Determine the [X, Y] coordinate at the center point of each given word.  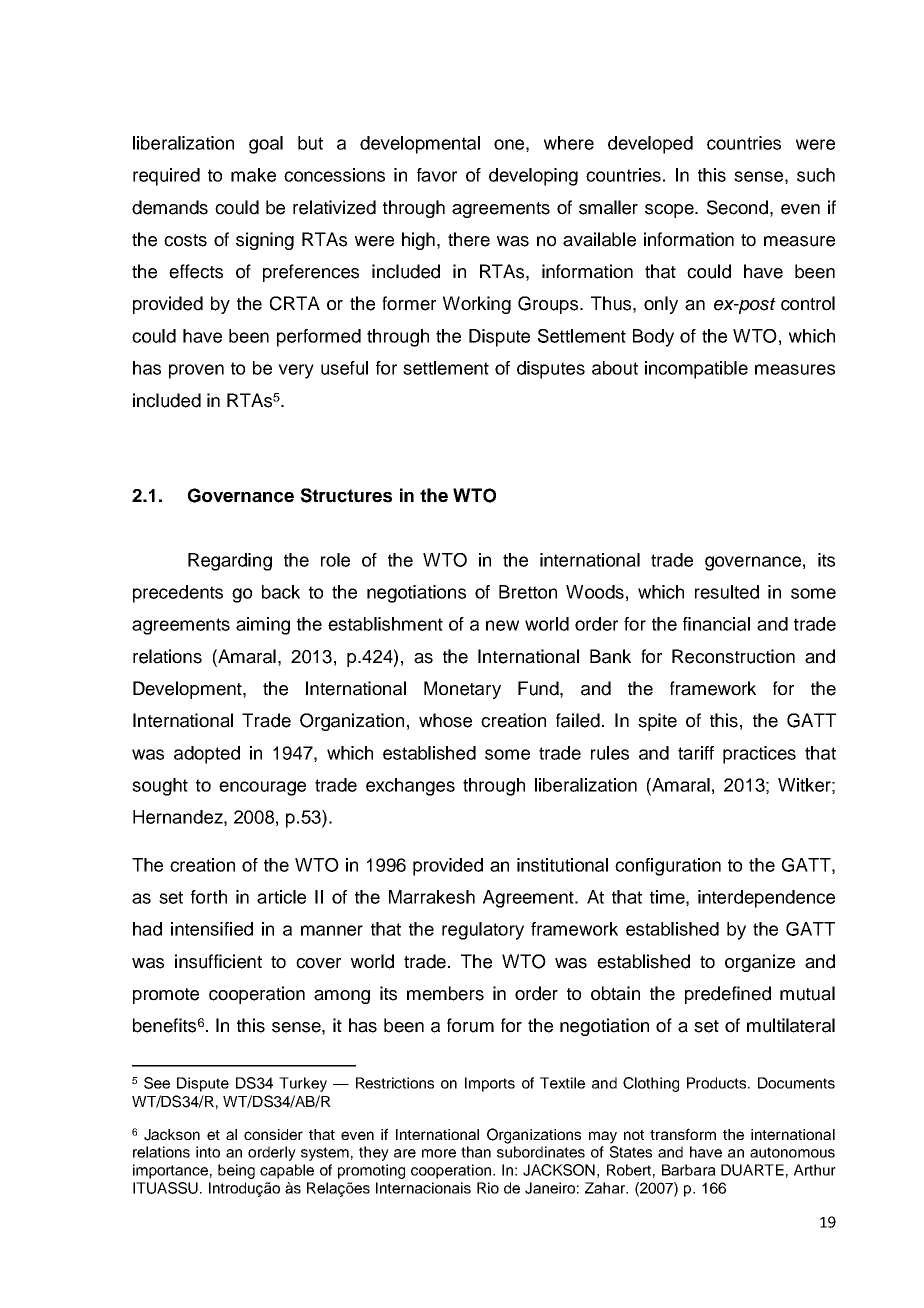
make [253, 175]
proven [196, 371]
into [208, 1152]
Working [477, 305]
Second [737, 207]
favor [437, 175]
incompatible [696, 370]
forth [209, 897]
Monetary [462, 690]
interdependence [766, 899]
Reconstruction [733, 656]
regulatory [483, 931]
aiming [263, 626]
